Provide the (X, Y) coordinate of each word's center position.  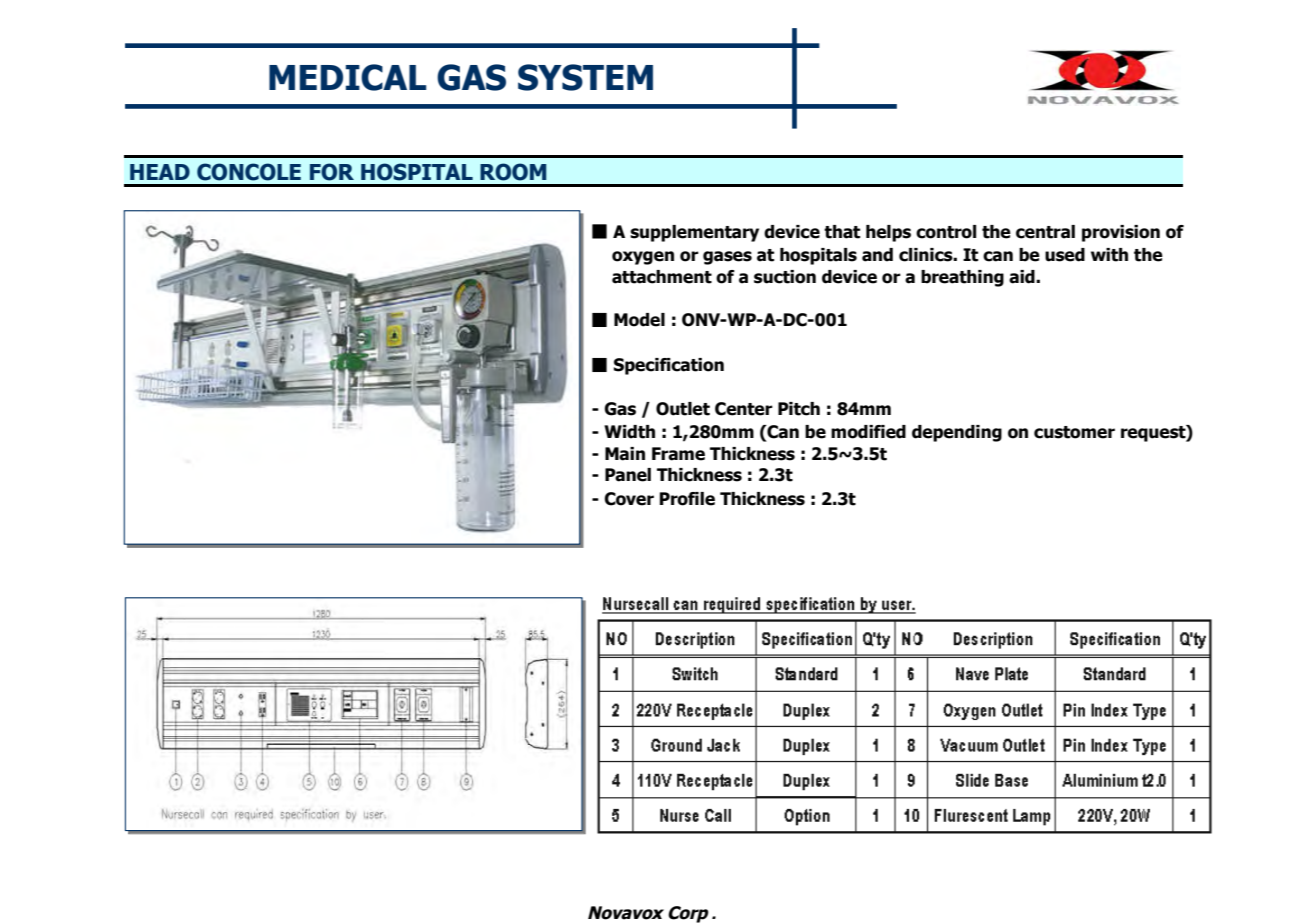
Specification (669, 366)
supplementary (694, 233)
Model (639, 320)
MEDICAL (347, 77)
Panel (628, 475)
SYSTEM (585, 77)
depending (957, 433)
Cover (629, 499)
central (1045, 232)
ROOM (513, 172)
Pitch (799, 409)
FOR (332, 172)
